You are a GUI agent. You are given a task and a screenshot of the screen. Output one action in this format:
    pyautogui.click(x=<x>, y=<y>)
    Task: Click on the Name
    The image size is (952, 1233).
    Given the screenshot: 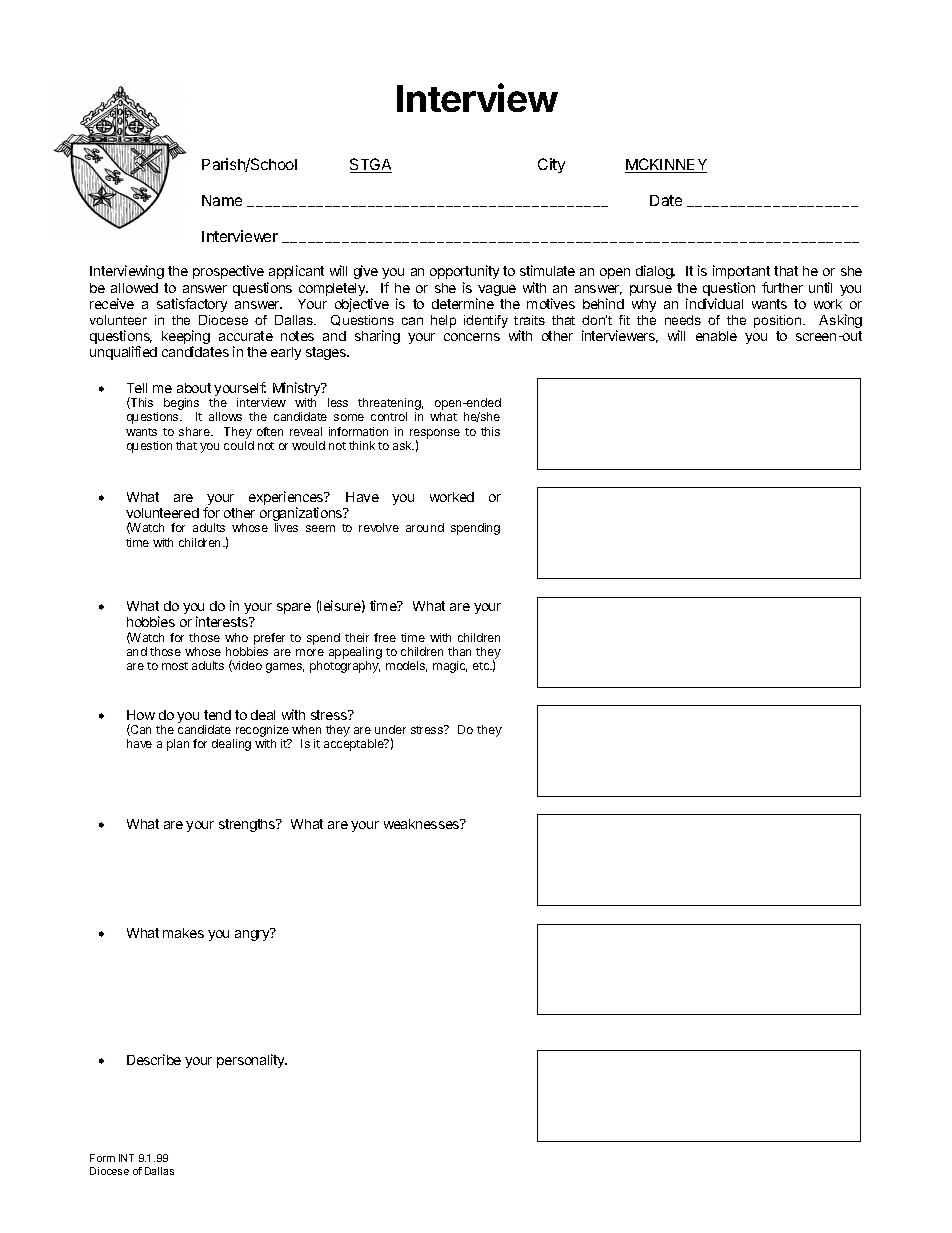 What is the action you would take?
    pyautogui.click(x=222, y=200)
